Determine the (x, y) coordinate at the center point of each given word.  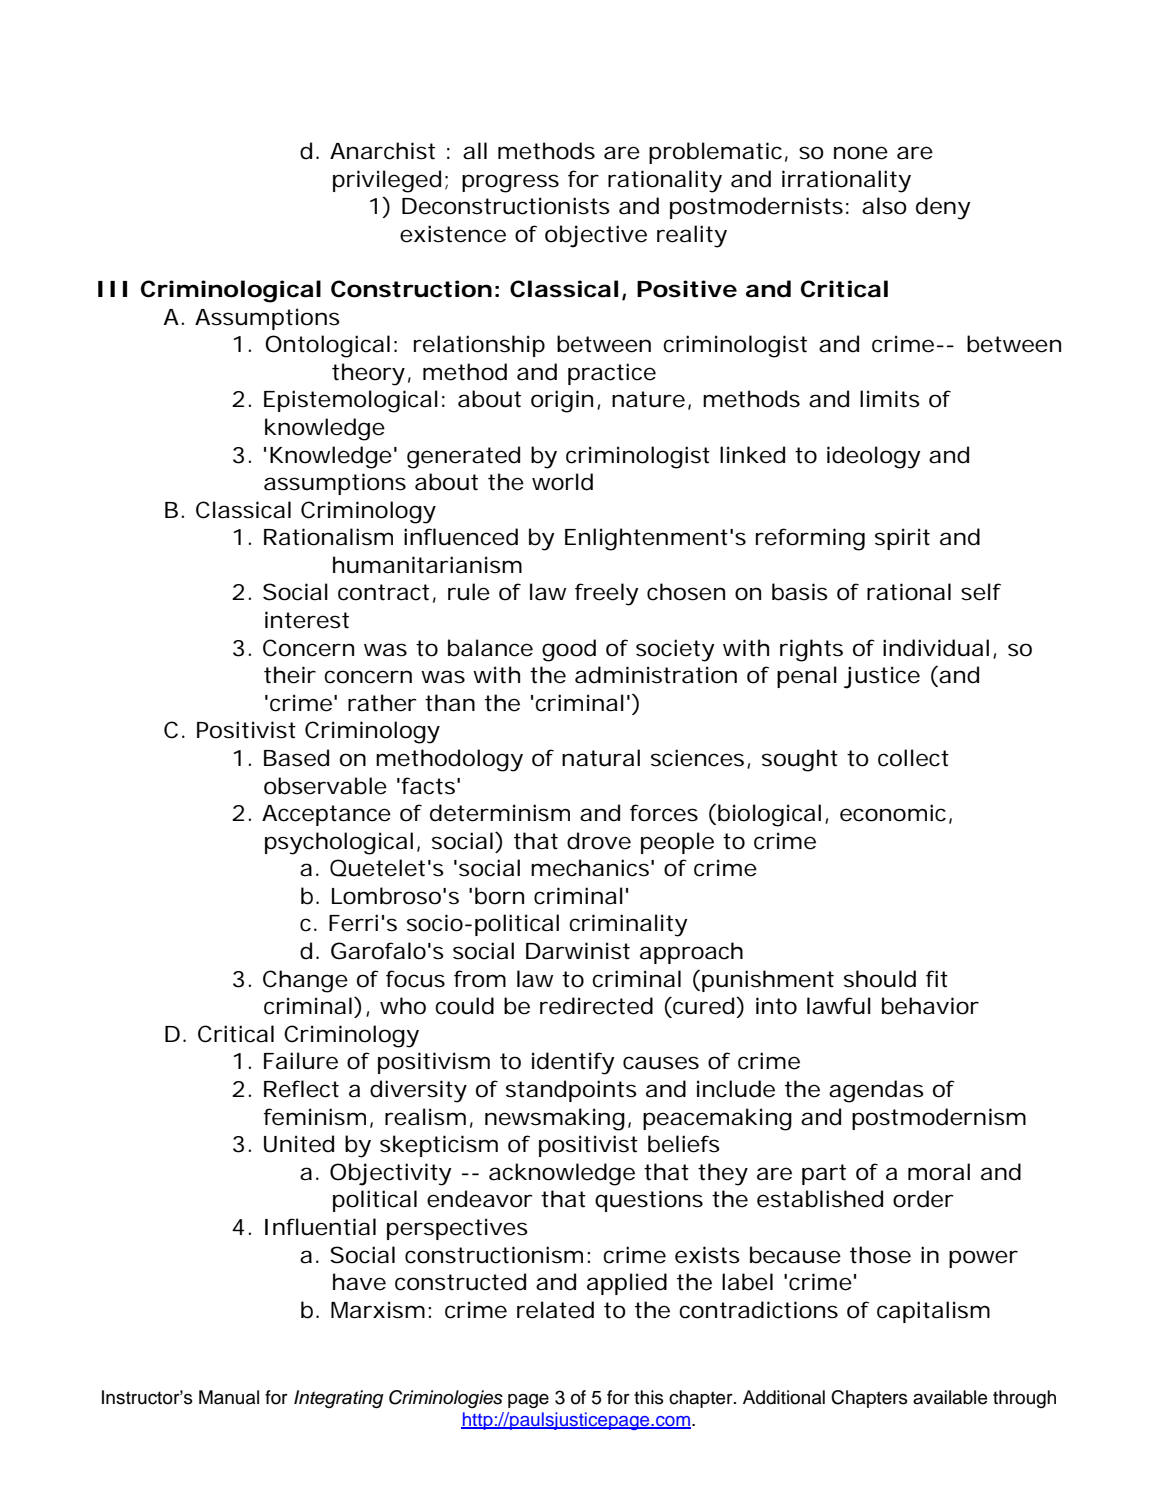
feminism (315, 1117)
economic (893, 813)
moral (939, 1172)
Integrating (339, 1399)
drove (599, 841)
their (290, 675)
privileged (387, 181)
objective (596, 236)
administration (656, 675)
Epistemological (351, 401)
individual (936, 648)
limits (890, 399)
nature (648, 399)
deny (943, 208)
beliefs (684, 1144)
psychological (339, 843)
